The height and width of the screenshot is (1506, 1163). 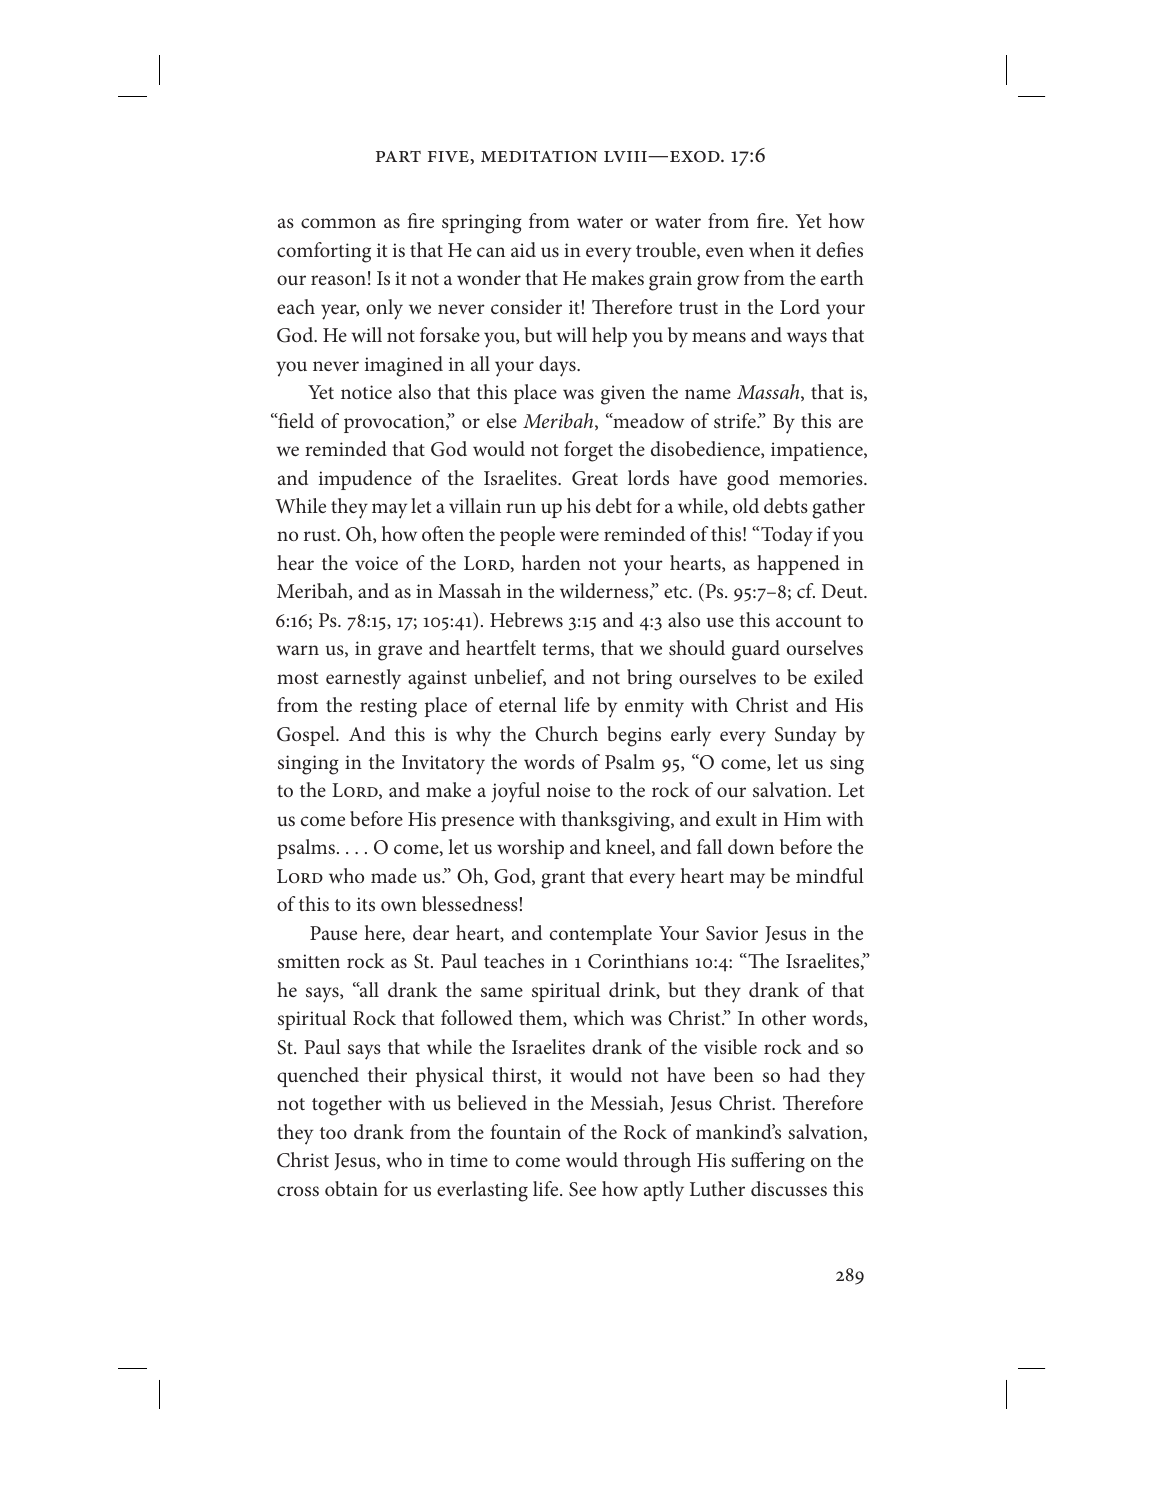 What do you see at coordinates (365, 480) in the screenshot?
I see `impudence` at bounding box center [365, 480].
